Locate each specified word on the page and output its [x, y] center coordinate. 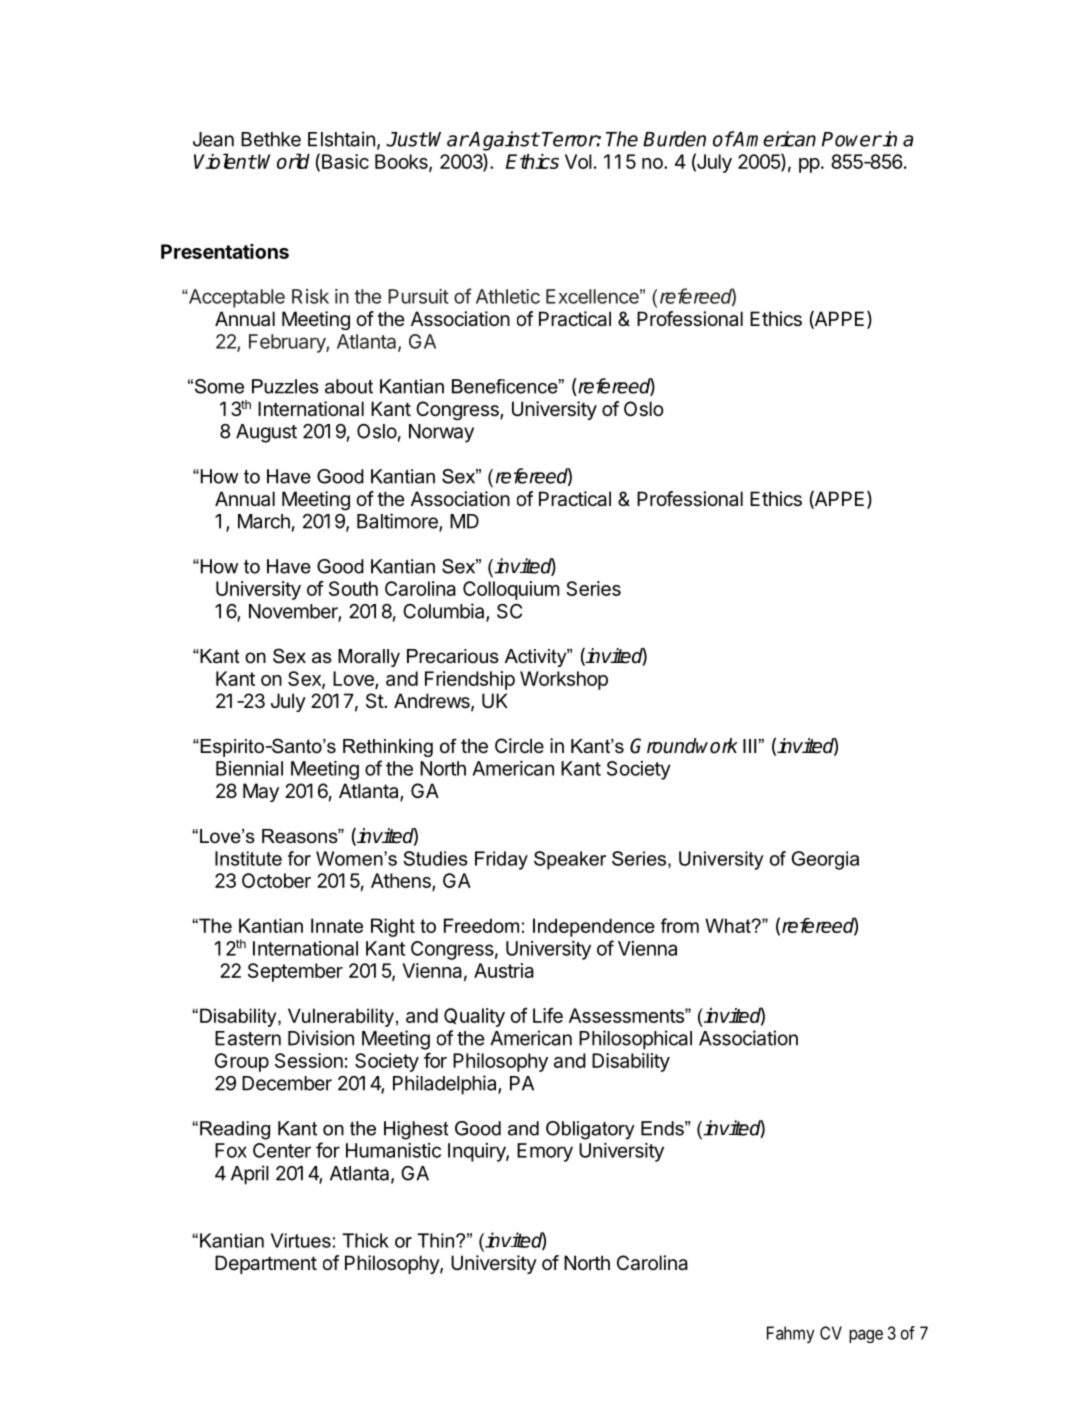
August [266, 433]
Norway [441, 433]
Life [548, 1015]
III [749, 746]
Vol [578, 161]
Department [266, 1264]
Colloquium [511, 590]
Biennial [249, 768]
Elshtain [341, 139]
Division [321, 1038]
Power [851, 139]
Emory [545, 1152]
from [680, 925]
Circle [519, 745]
